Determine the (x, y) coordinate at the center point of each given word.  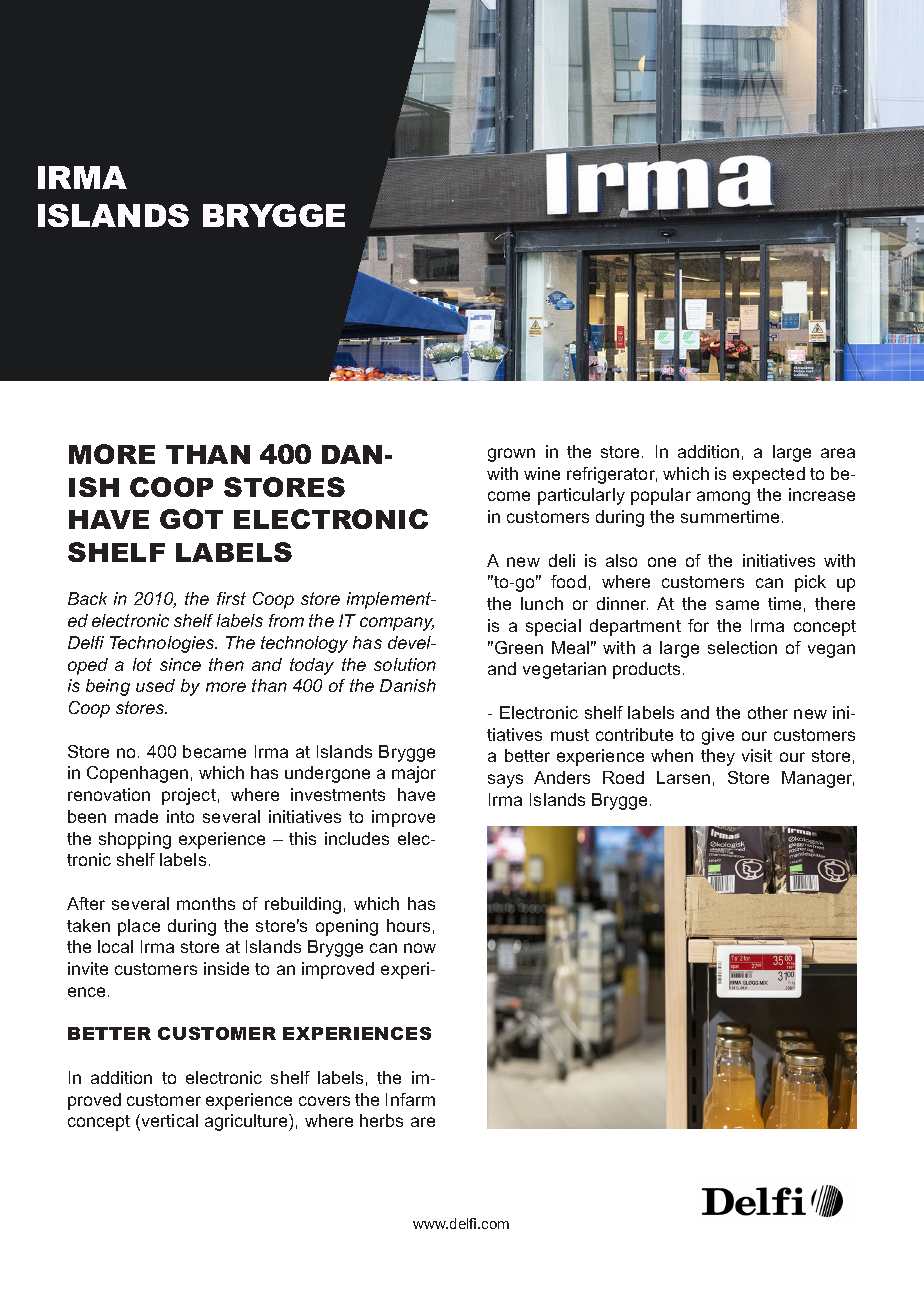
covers (324, 1101)
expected (769, 475)
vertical (170, 1120)
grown (511, 455)
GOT (191, 519)
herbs (381, 1120)
